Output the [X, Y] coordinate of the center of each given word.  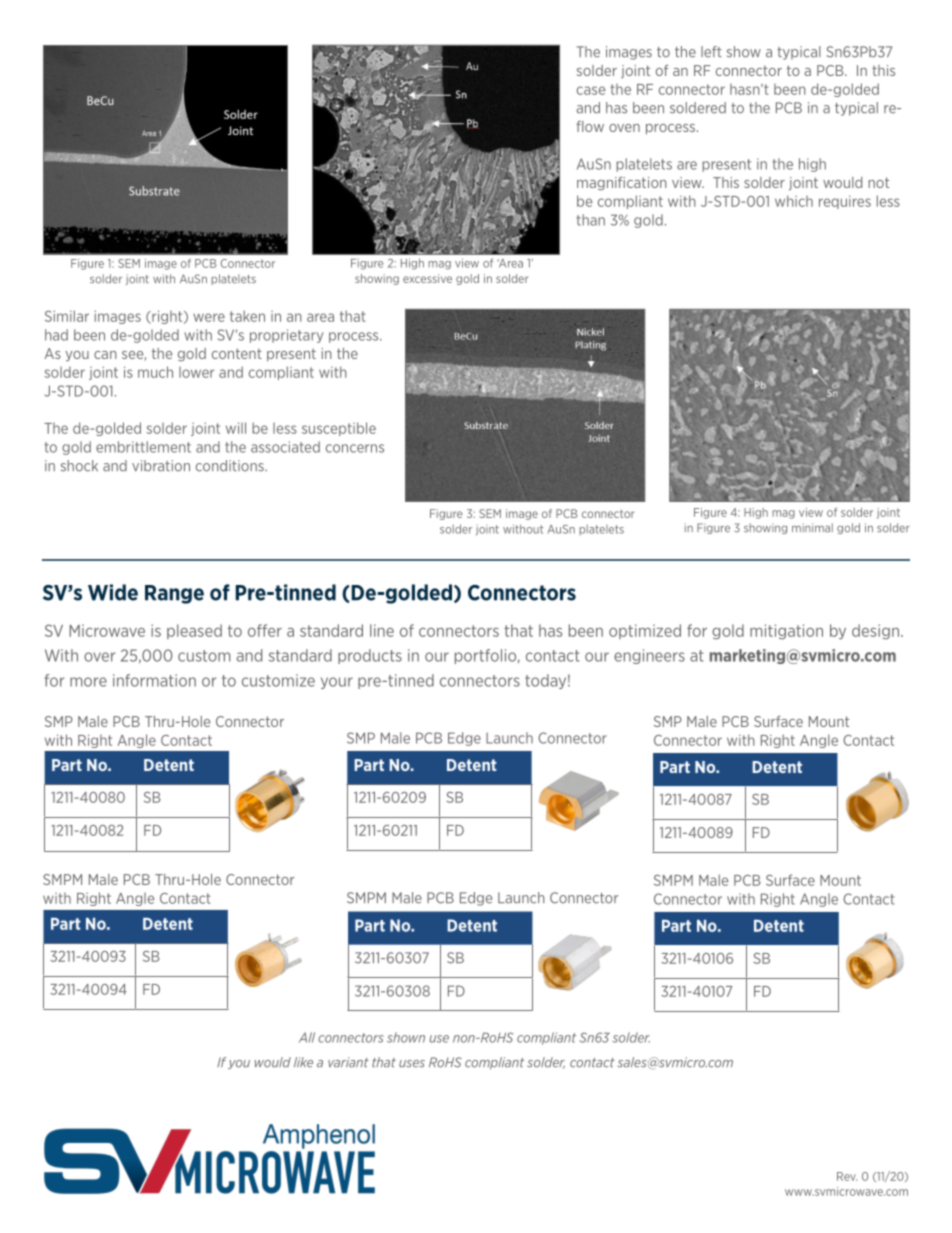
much [155, 372]
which [794, 201]
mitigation [786, 631]
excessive [427, 278]
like [303, 1062]
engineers [649, 656]
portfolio [487, 656]
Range [174, 594]
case [591, 90]
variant [348, 1062]
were [209, 317]
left [711, 52]
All [307, 1037]
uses [412, 1064]
